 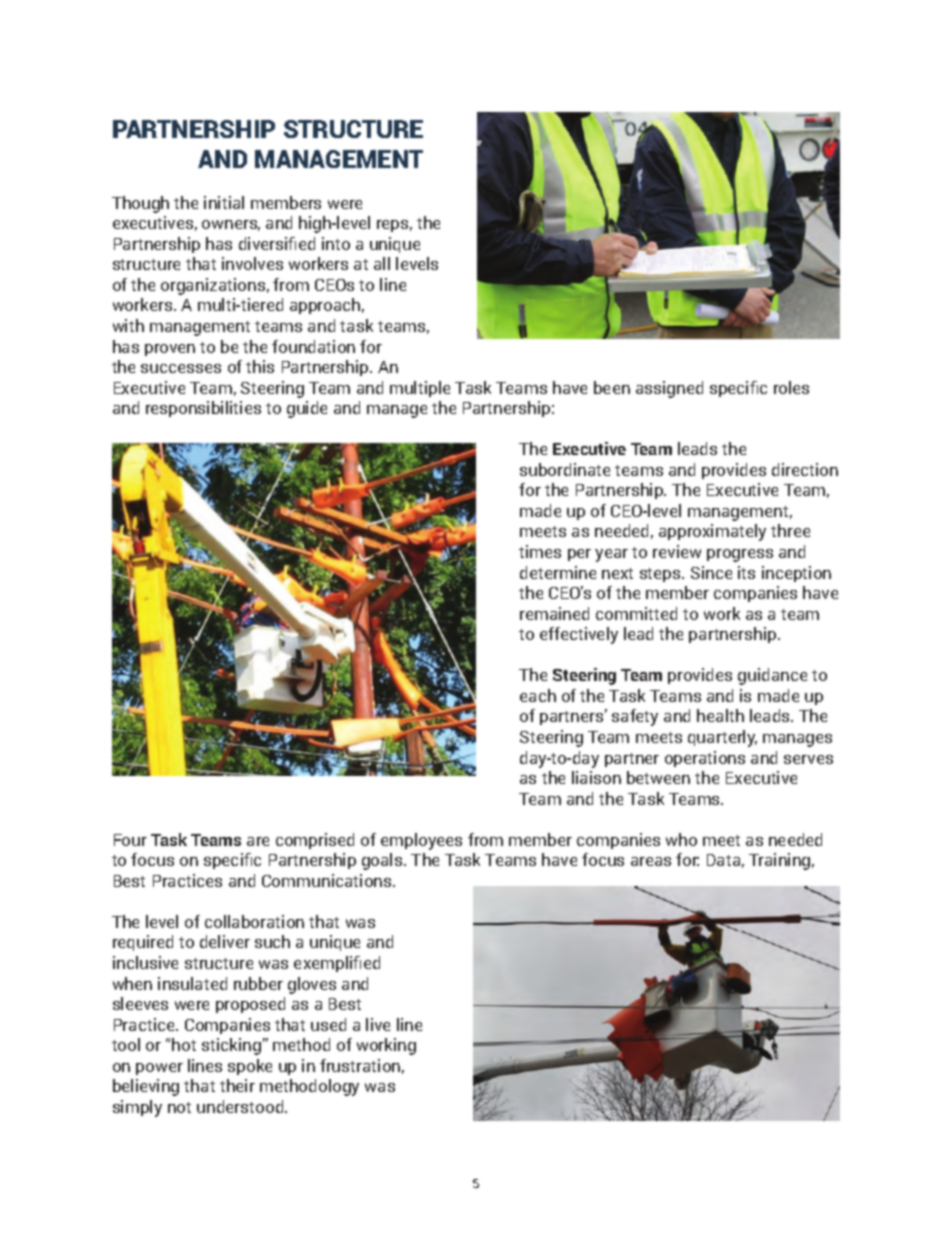 What do you see at coordinates (538, 695) in the screenshot?
I see `each` at bounding box center [538, 695].
